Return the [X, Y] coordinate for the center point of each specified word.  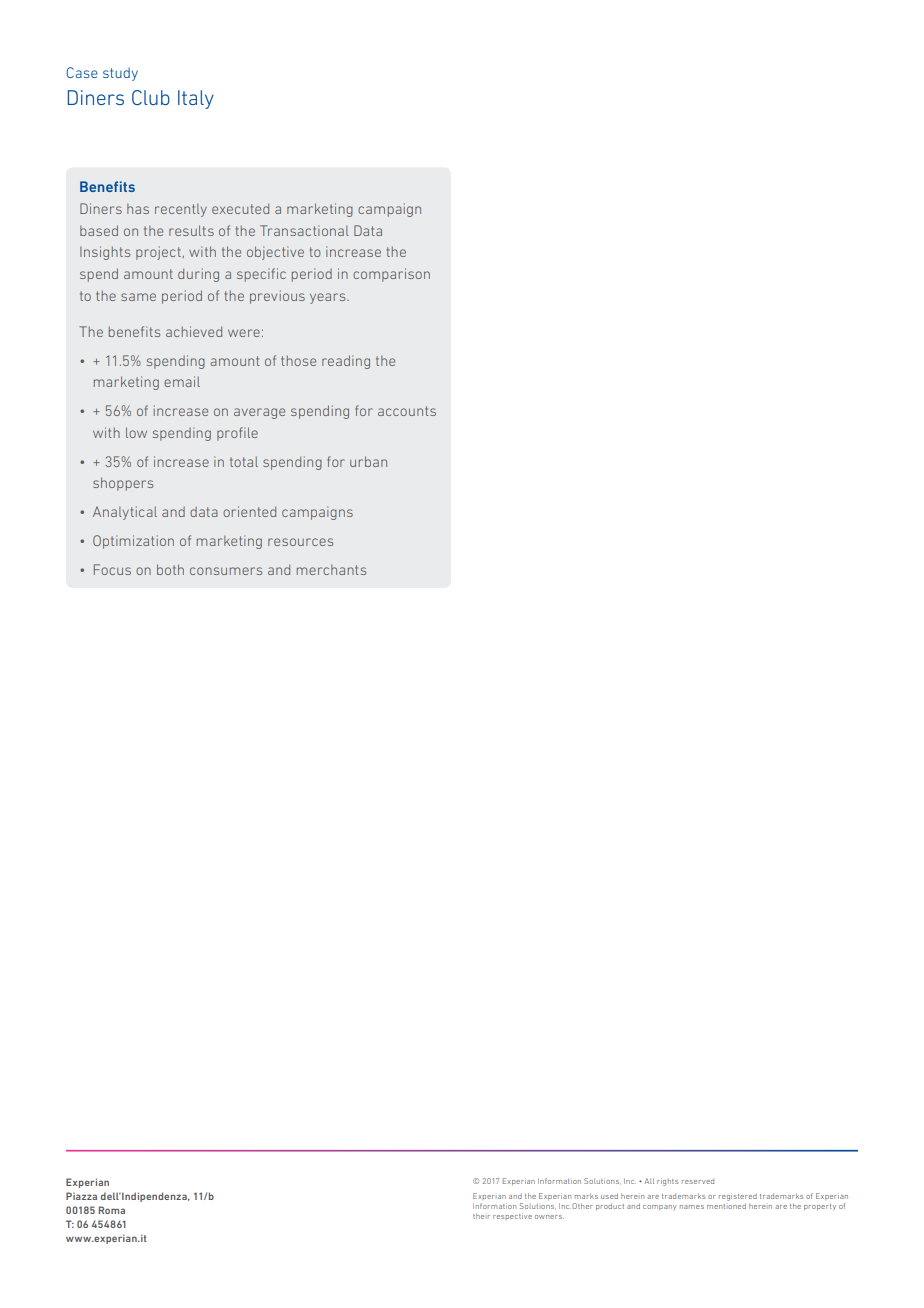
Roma [112, 1210]
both [170, 569]
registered [738, 1197]
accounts [407, 411]
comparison [391, 275]
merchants [331, 570]
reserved [698, 1181]
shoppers [123, 484]
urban [368, 461]
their [481, 1216]
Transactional [304, 230]
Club [151, 97]
